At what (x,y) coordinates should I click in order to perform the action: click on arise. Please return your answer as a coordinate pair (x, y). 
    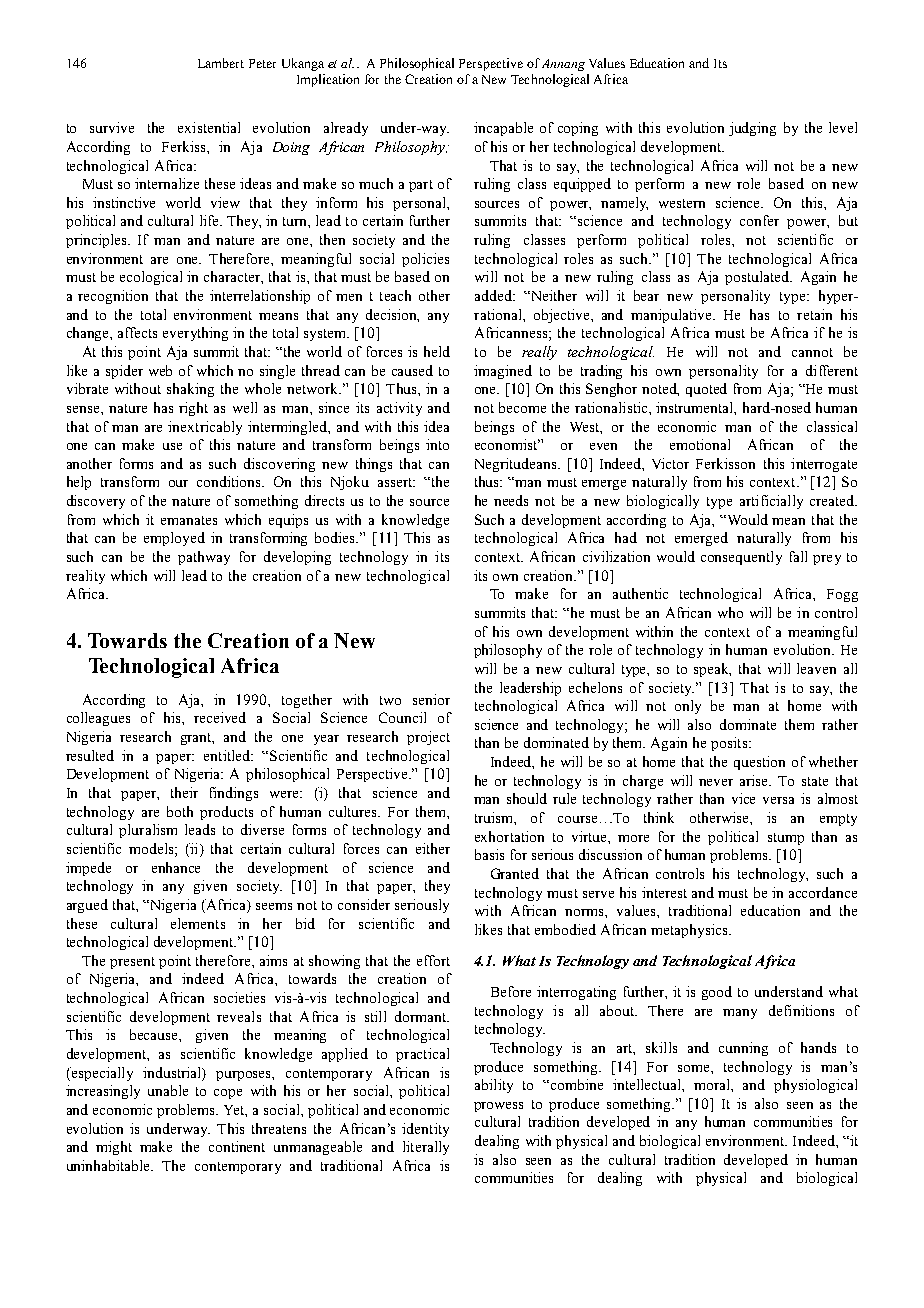
    Looking at the image, I should click on (755, 780).
